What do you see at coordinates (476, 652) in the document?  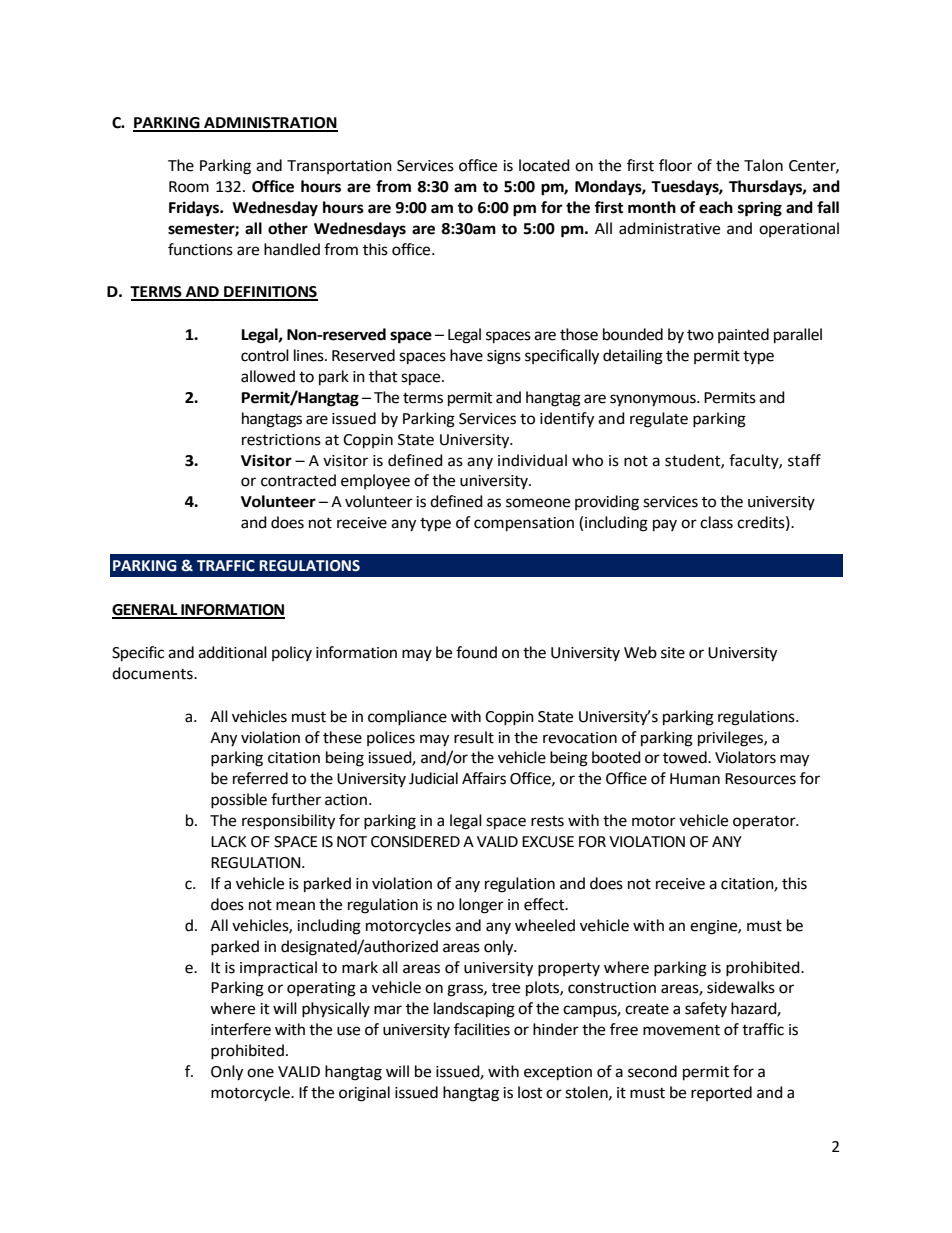 I see `found` at bounding box center [476, 652].
